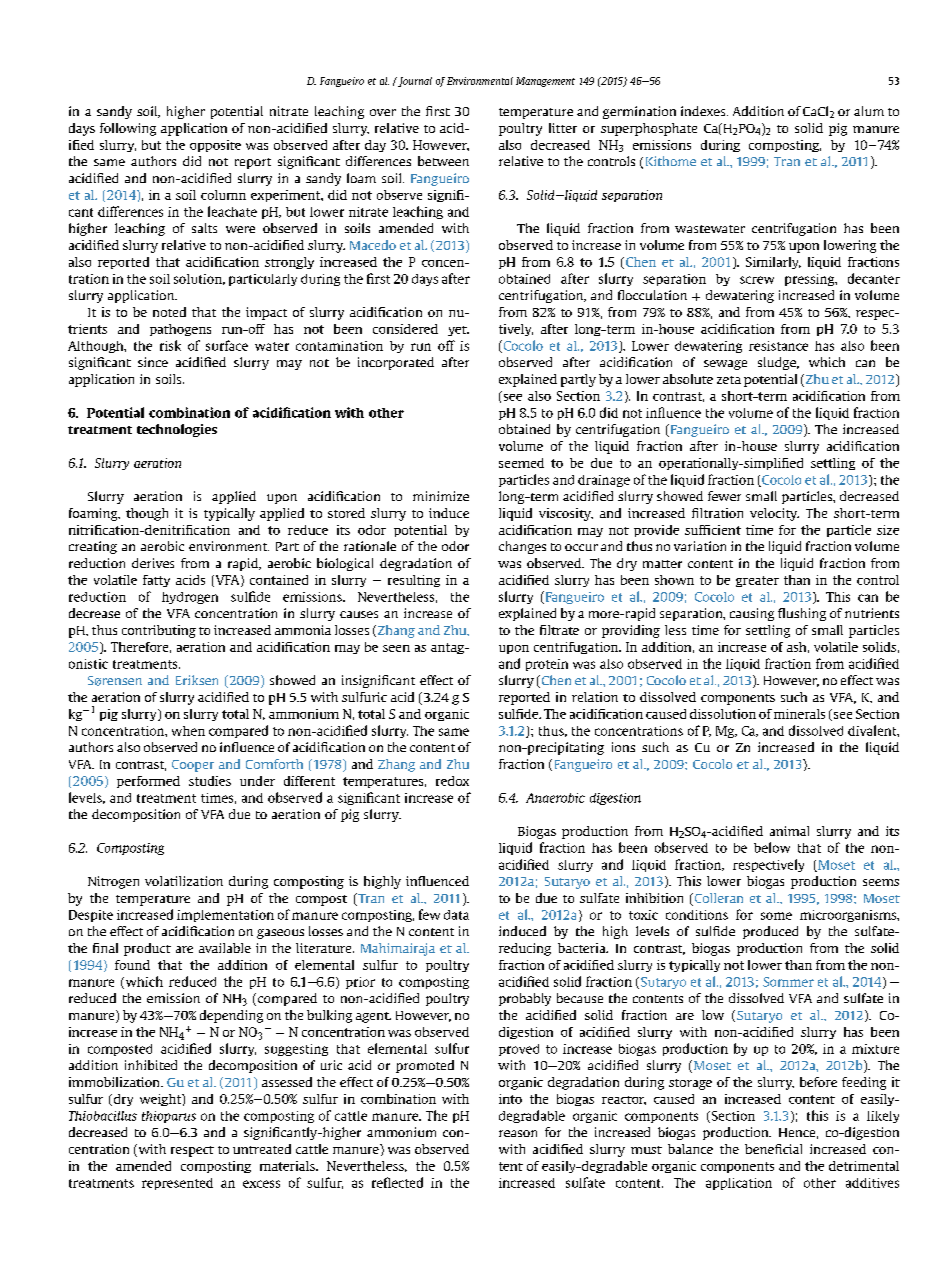 The image size is (952, 1270). What do you see at coordinates (159, 631) in the document?
I see `contributing` at bounding box center [159, 631].
